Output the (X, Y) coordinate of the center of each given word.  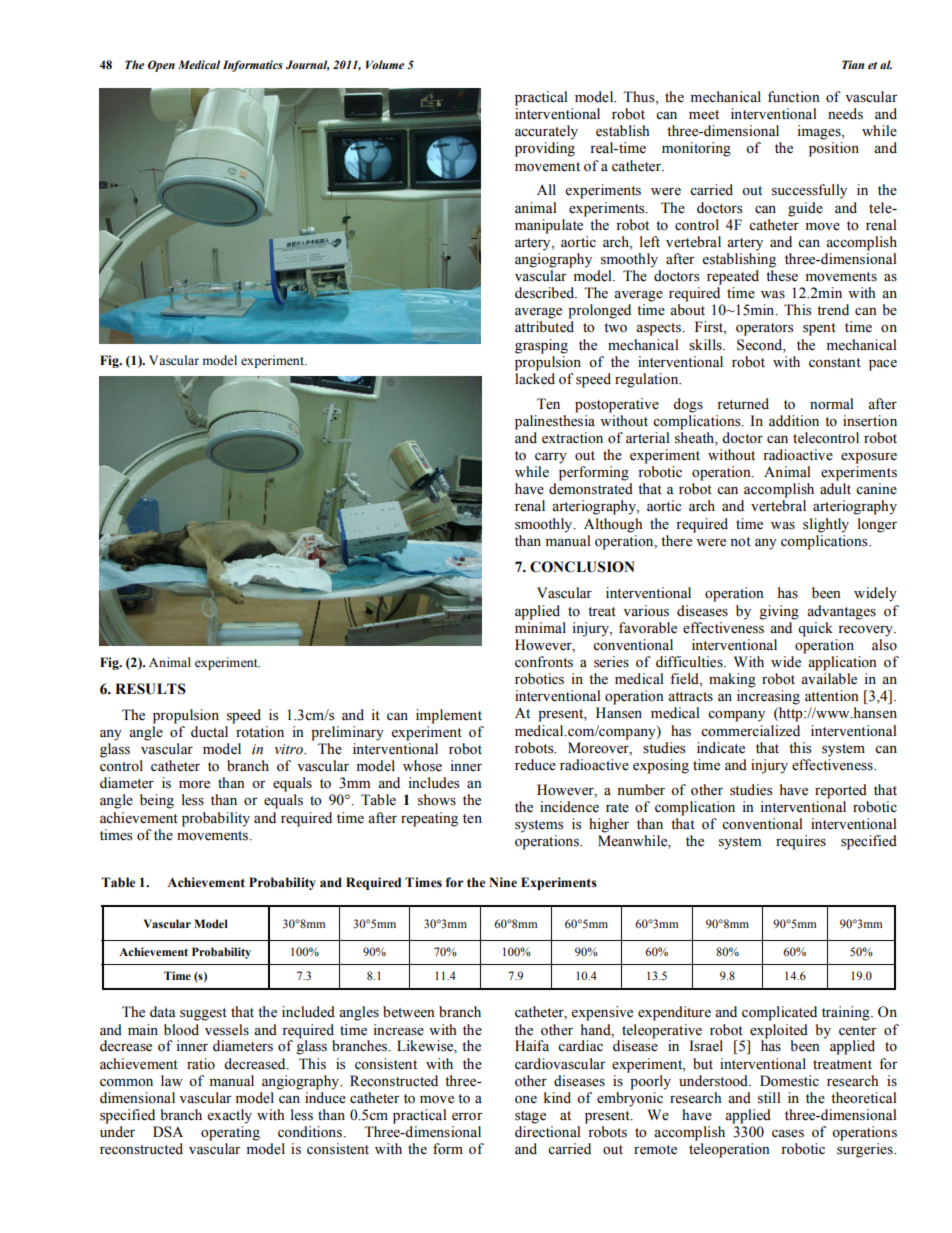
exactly (229, 1116)
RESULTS (150, 689)
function (794, 97)
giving (779, 612)
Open (161, 66)
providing (545, 149)
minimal (540, 627)
